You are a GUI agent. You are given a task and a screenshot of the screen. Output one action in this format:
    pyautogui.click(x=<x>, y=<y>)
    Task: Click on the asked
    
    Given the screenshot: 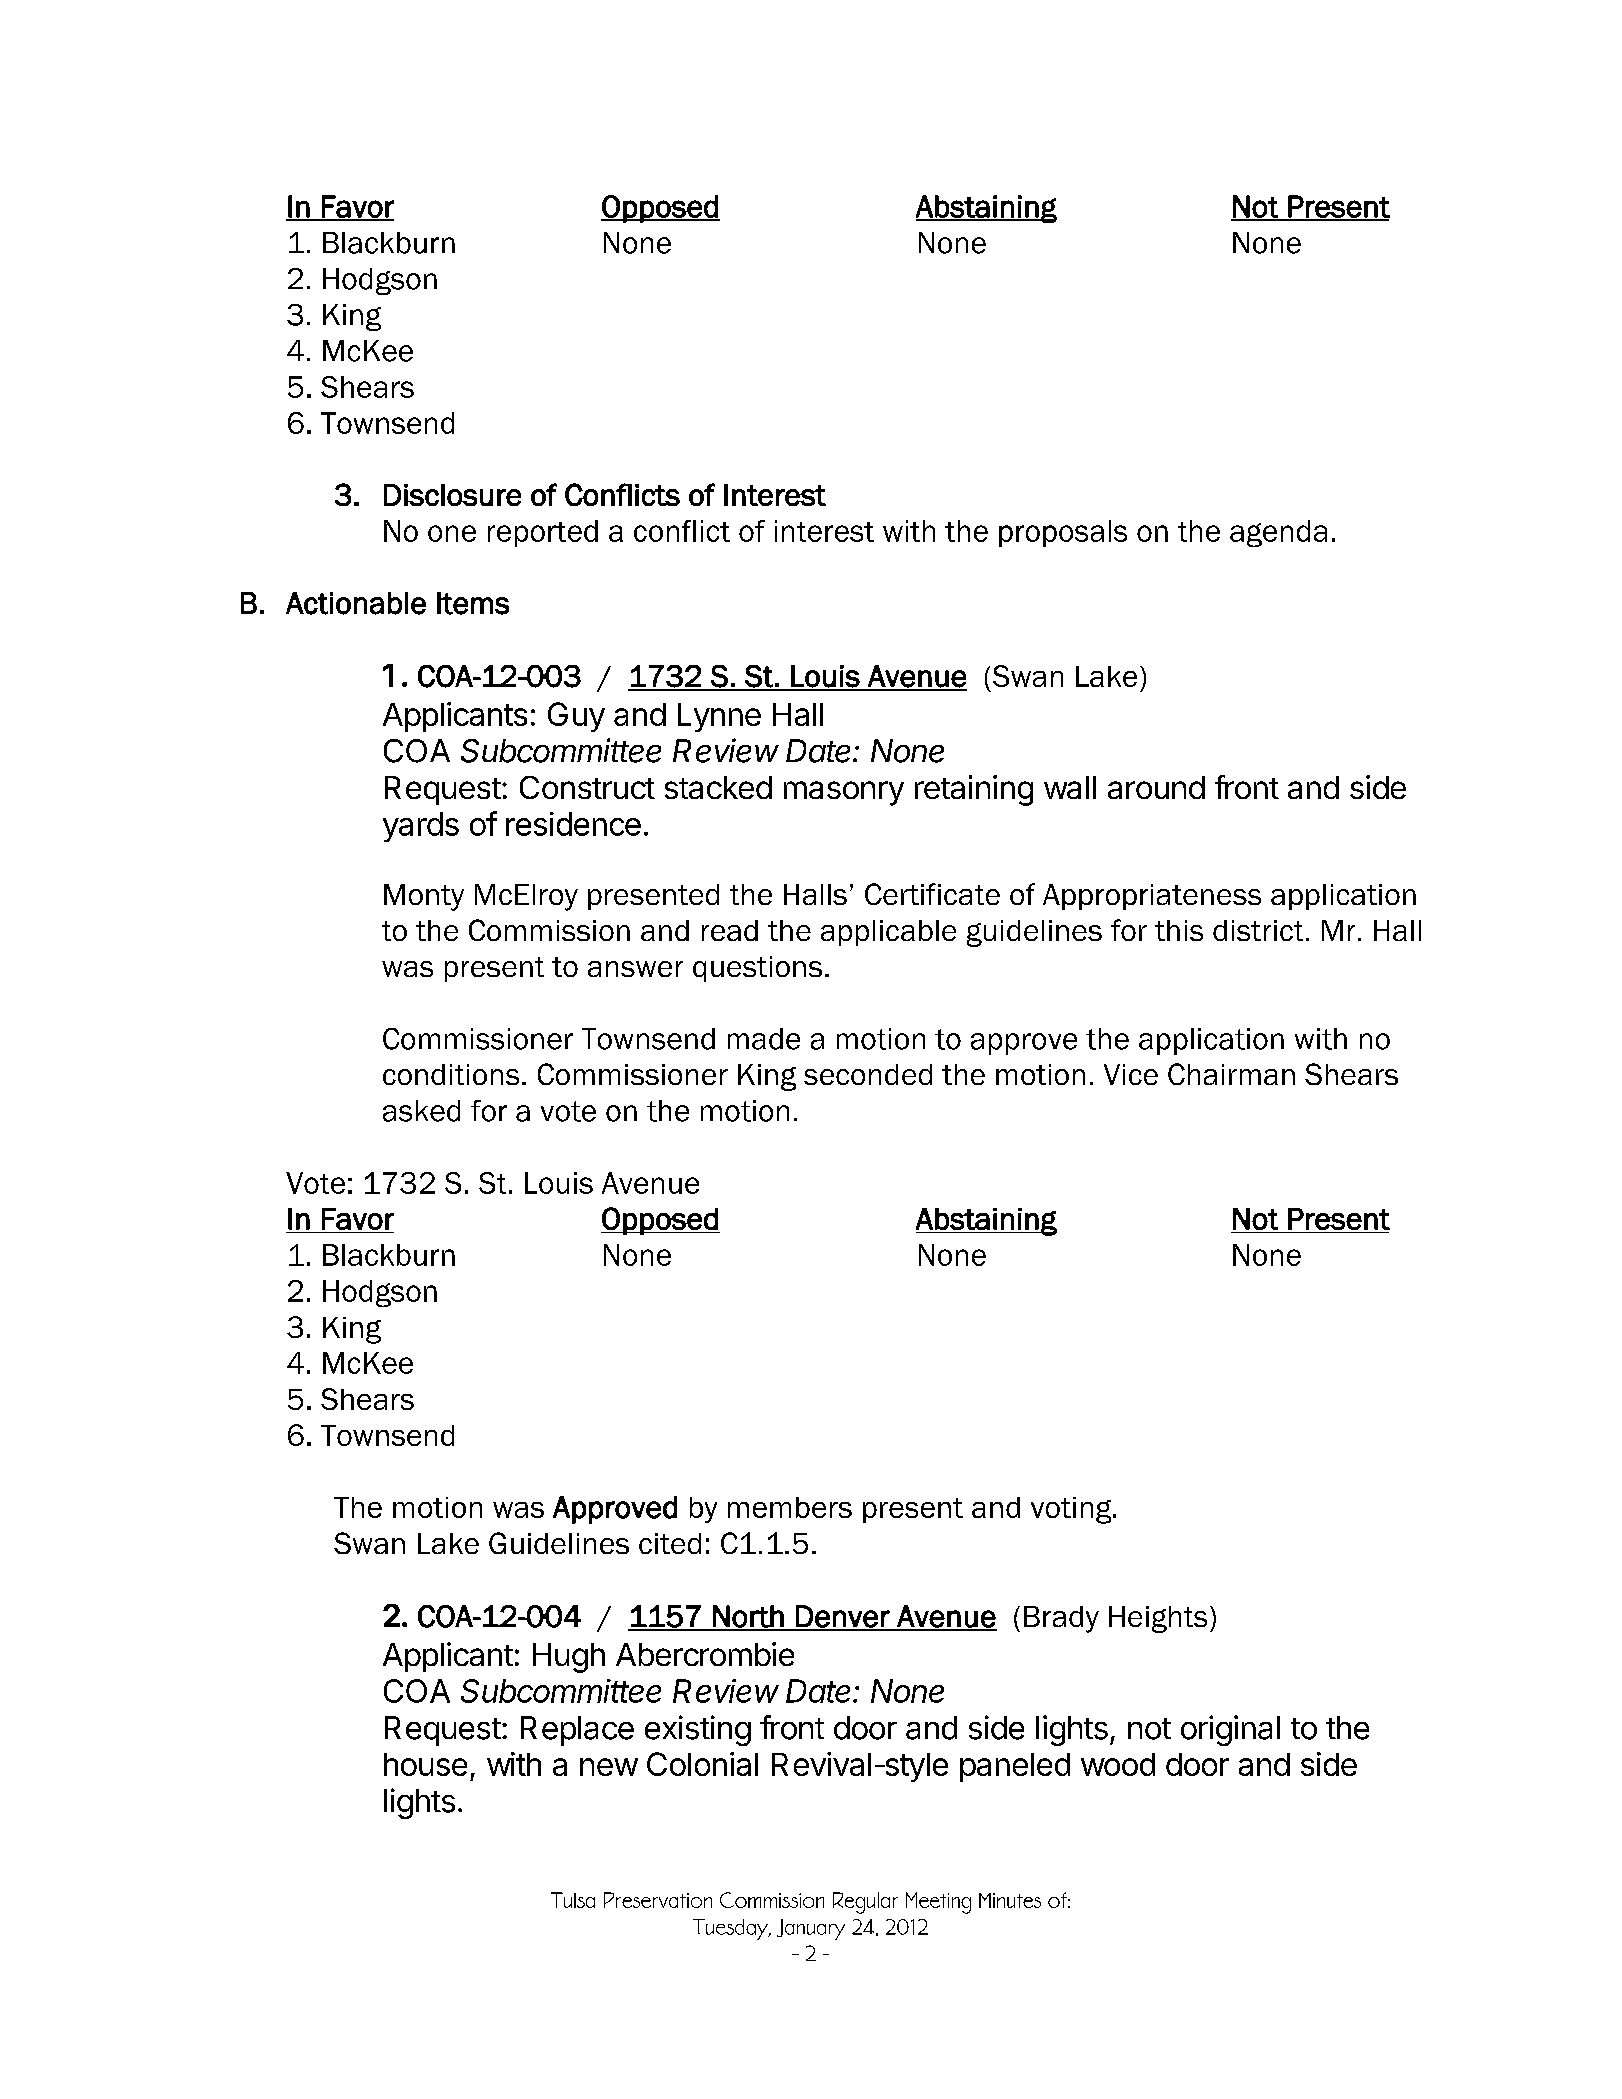 What is the action you would take?
    pyautogui.click(x=421, y=1111)
